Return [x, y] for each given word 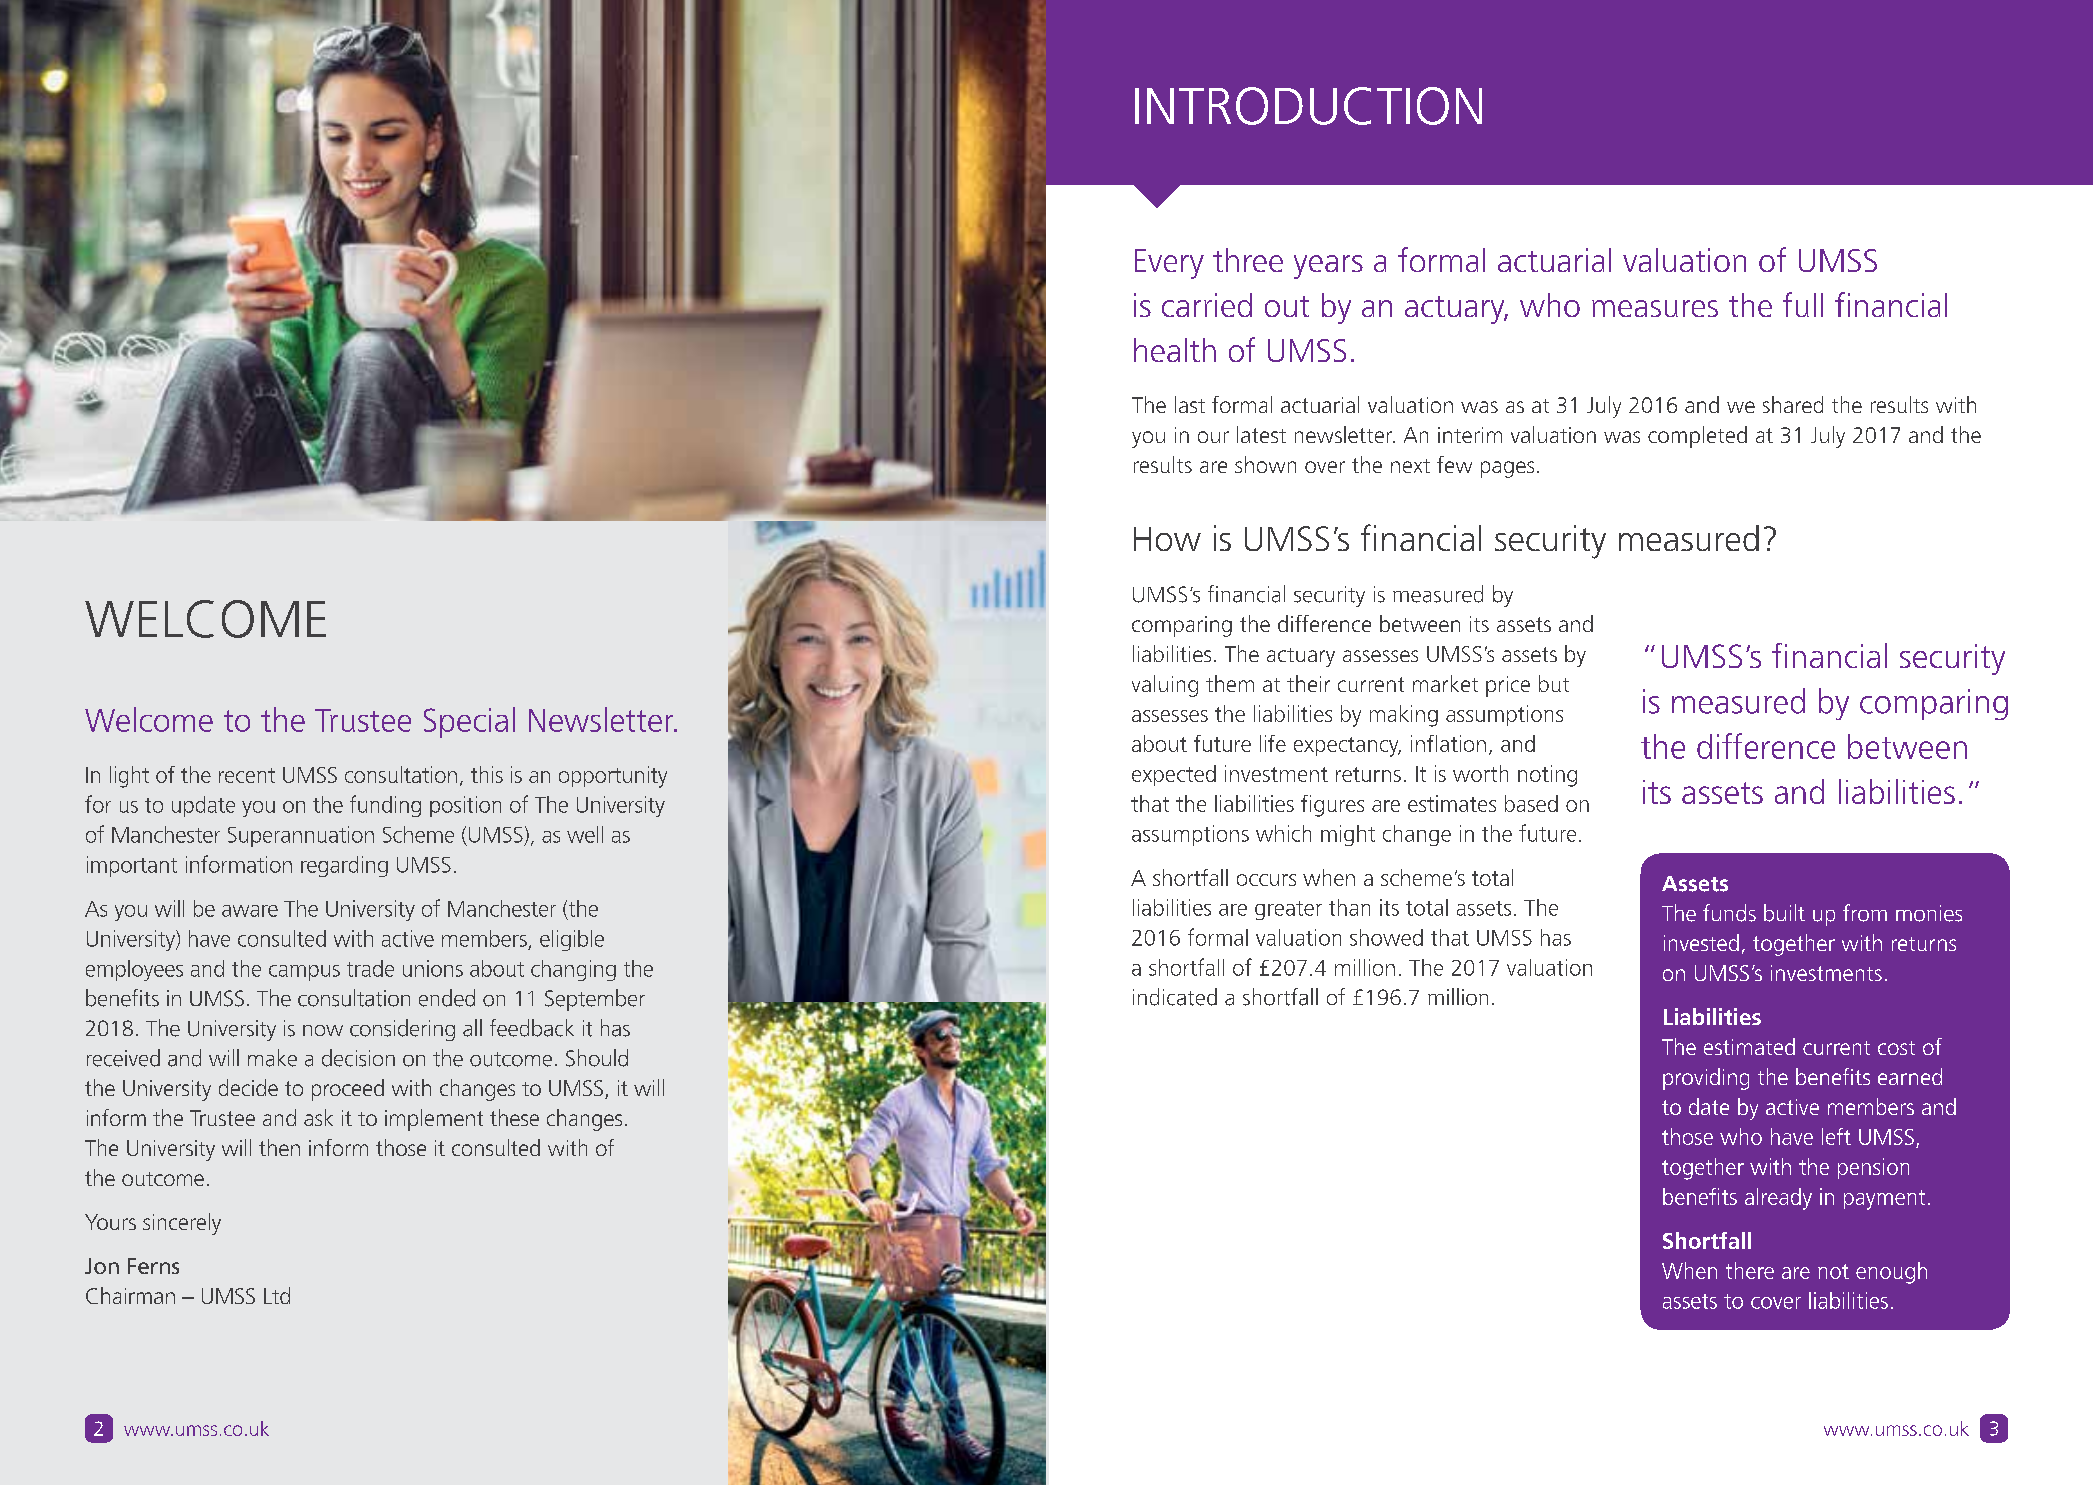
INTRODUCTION [1308, 106]
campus [304, 973]
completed [1697, 437]
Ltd [277, 1295]
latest [1261, 434]
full [1803, 304]
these [514, 1117]
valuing [1165, 686]
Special [469, 722]
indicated [1175, 997]
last [1190, 404]
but [1554, 683]
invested [1701, 942]
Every [1169, 264]
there [1750, 1270]
